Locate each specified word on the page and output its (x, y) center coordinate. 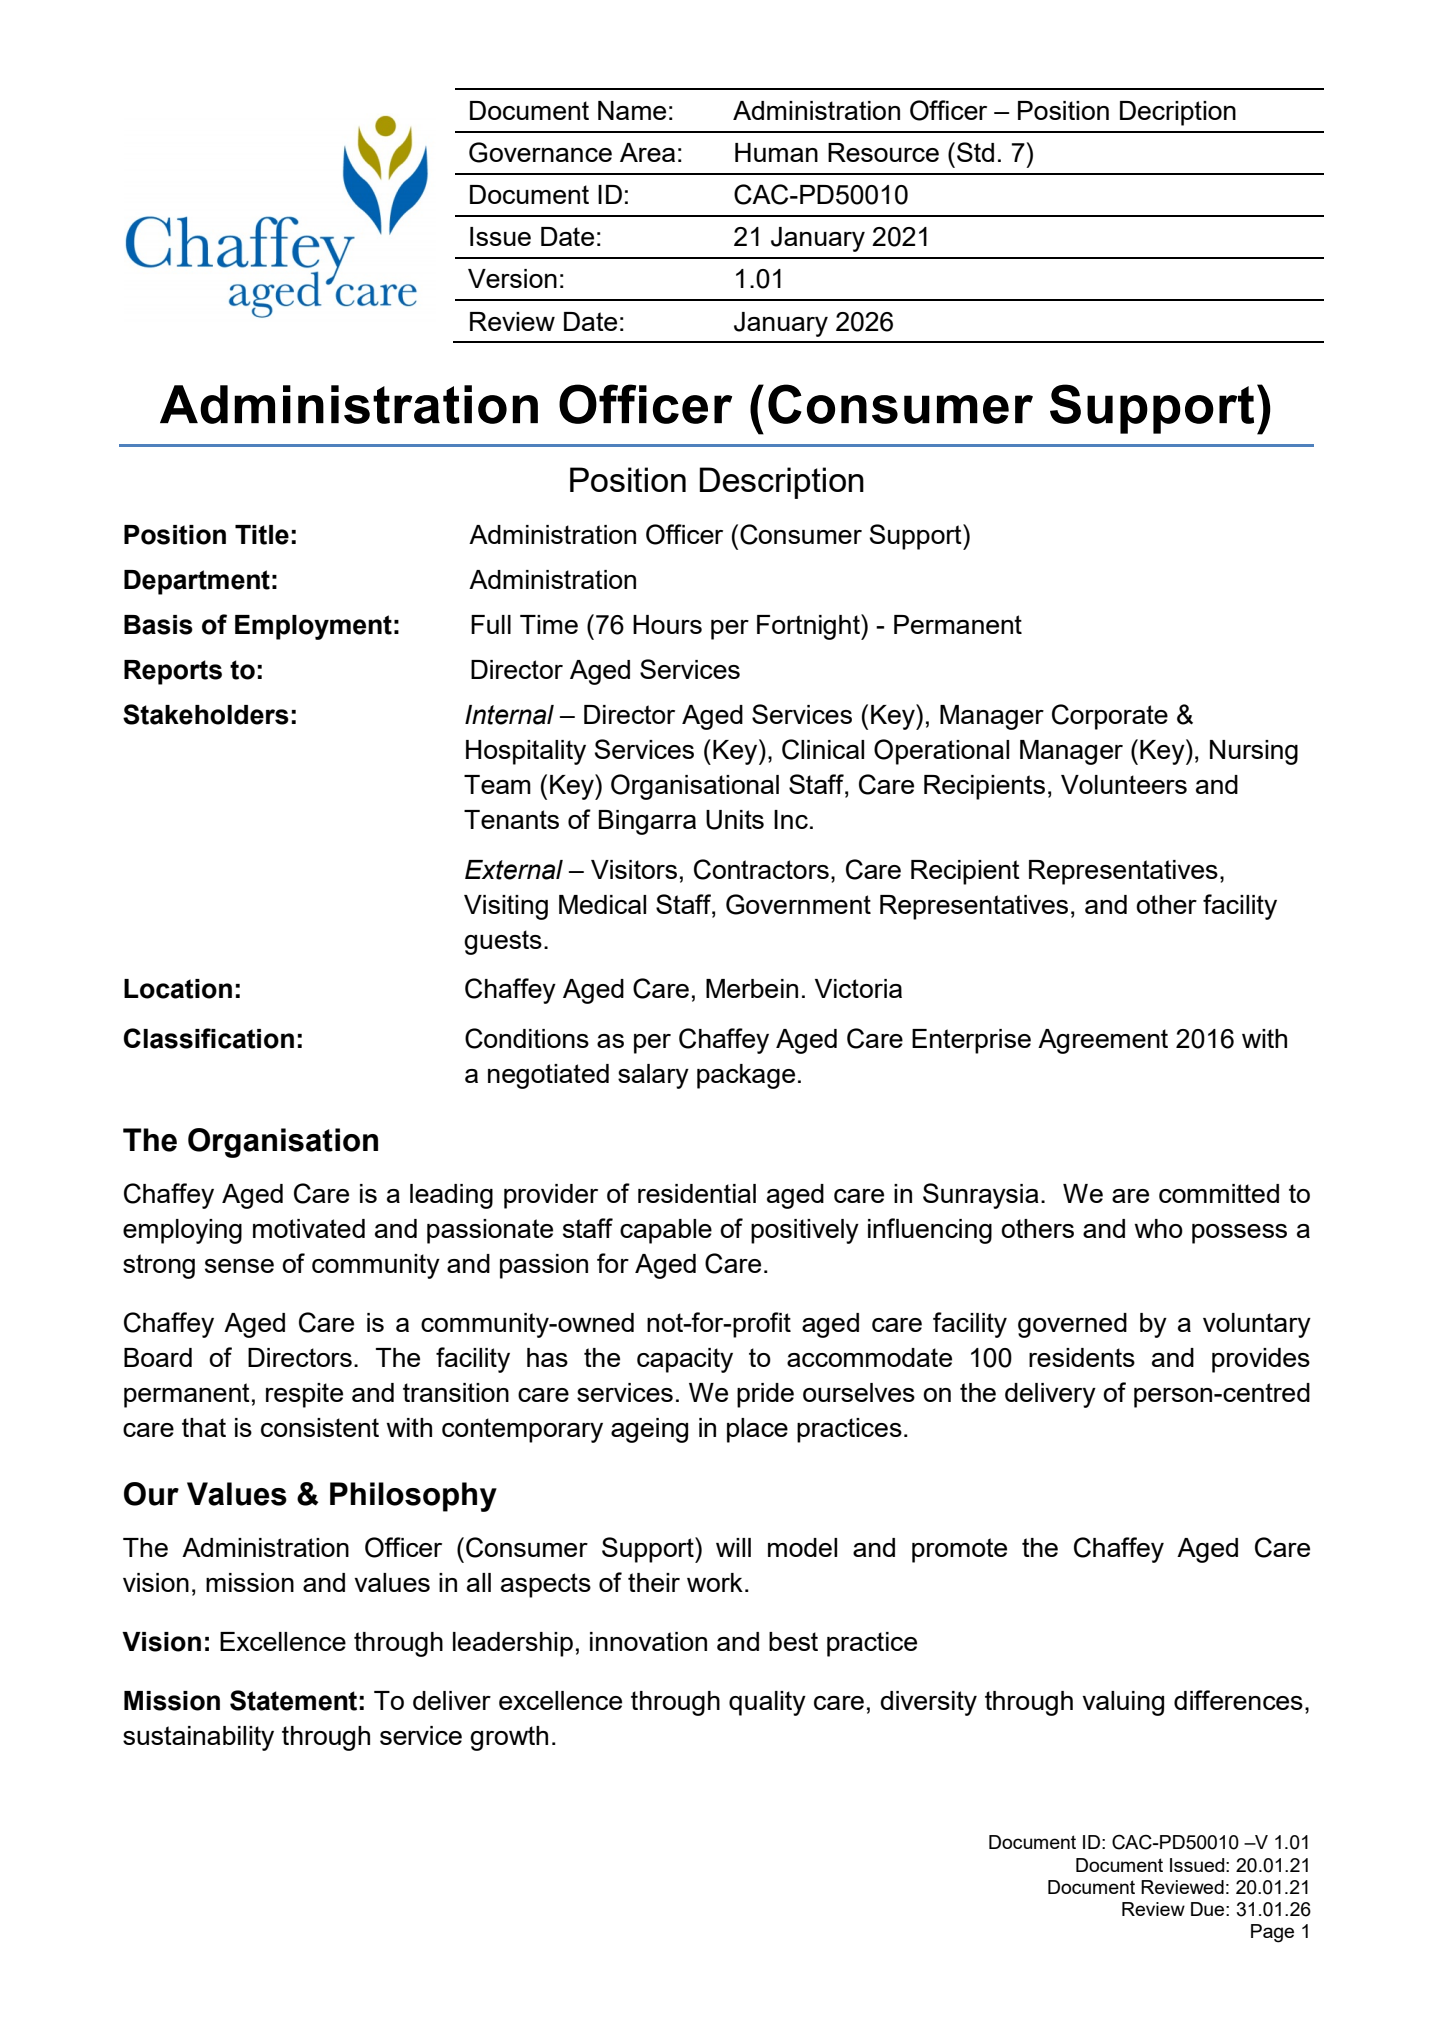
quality (767, 1703)
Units (735, 820)
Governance (540, 152)
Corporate (1110, 717)
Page (1272, 1933)
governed (1072, 1325)
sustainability (198, 1738)
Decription (1178, 113)
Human (776, 152)
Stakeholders (206, 714)
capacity (685, 1360)
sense (239, 1266)
